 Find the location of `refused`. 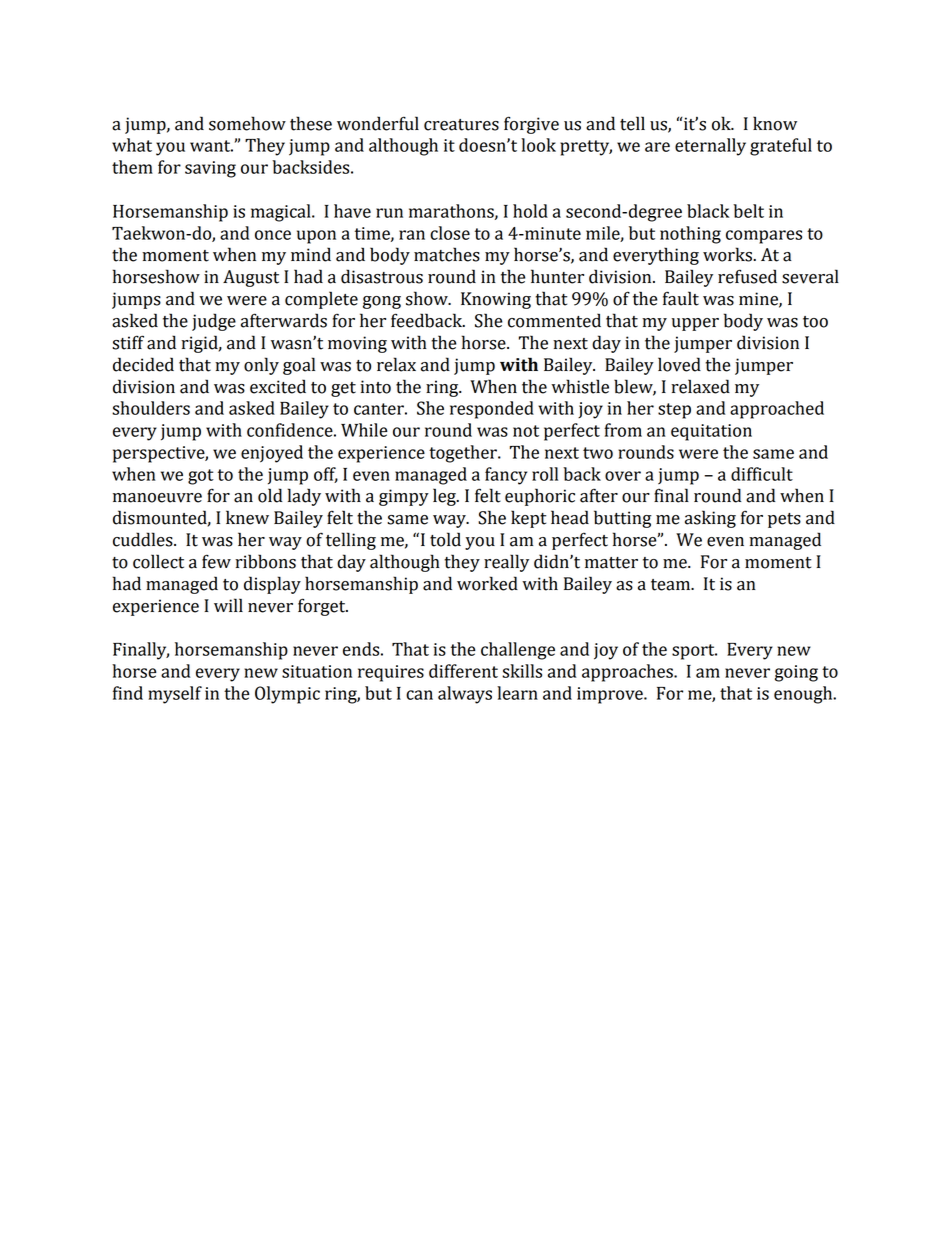

refused is located at coordinates (747, 276).
